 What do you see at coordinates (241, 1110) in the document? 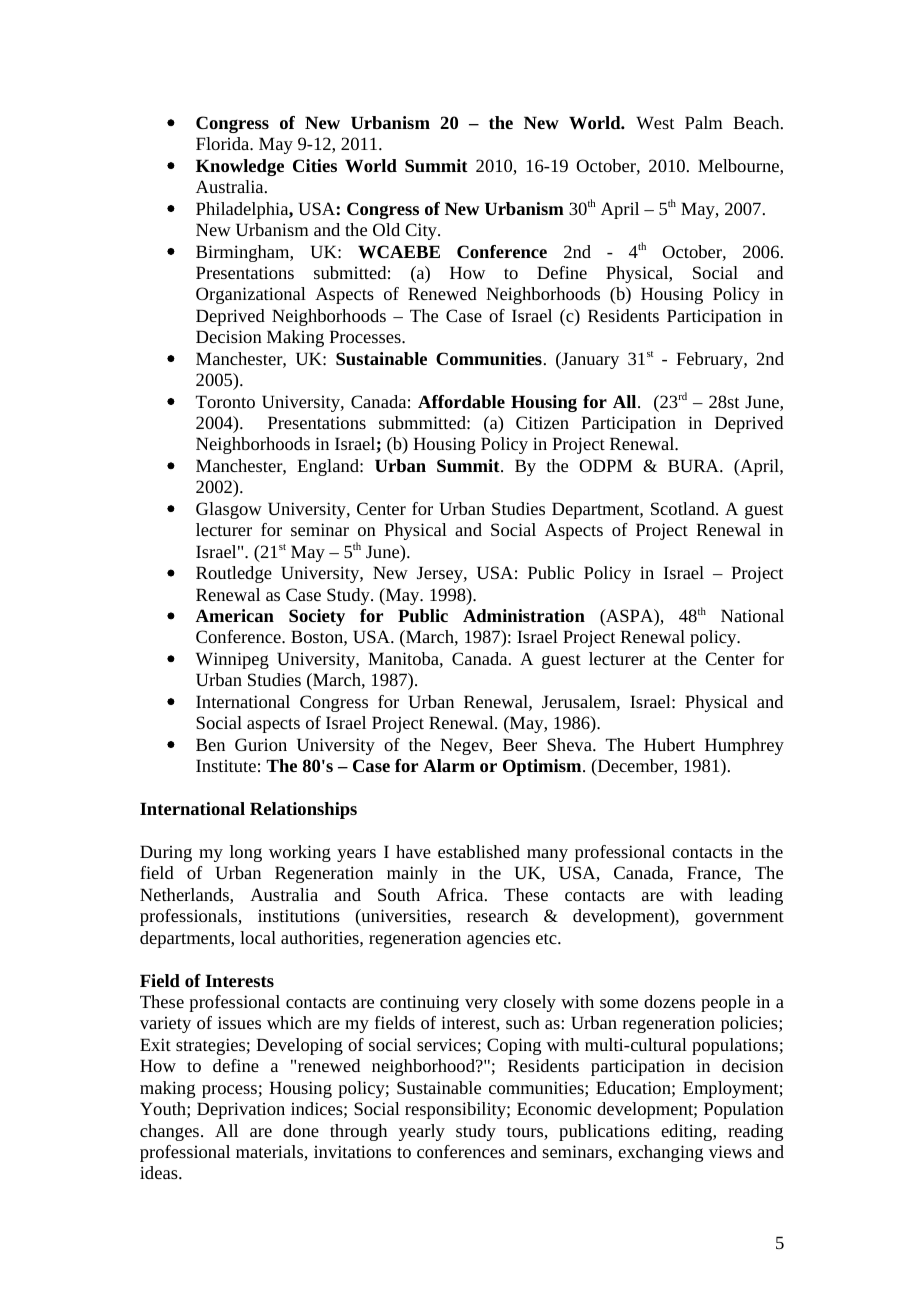
I see `Deprivation` at bounding box center [241, 1110].
